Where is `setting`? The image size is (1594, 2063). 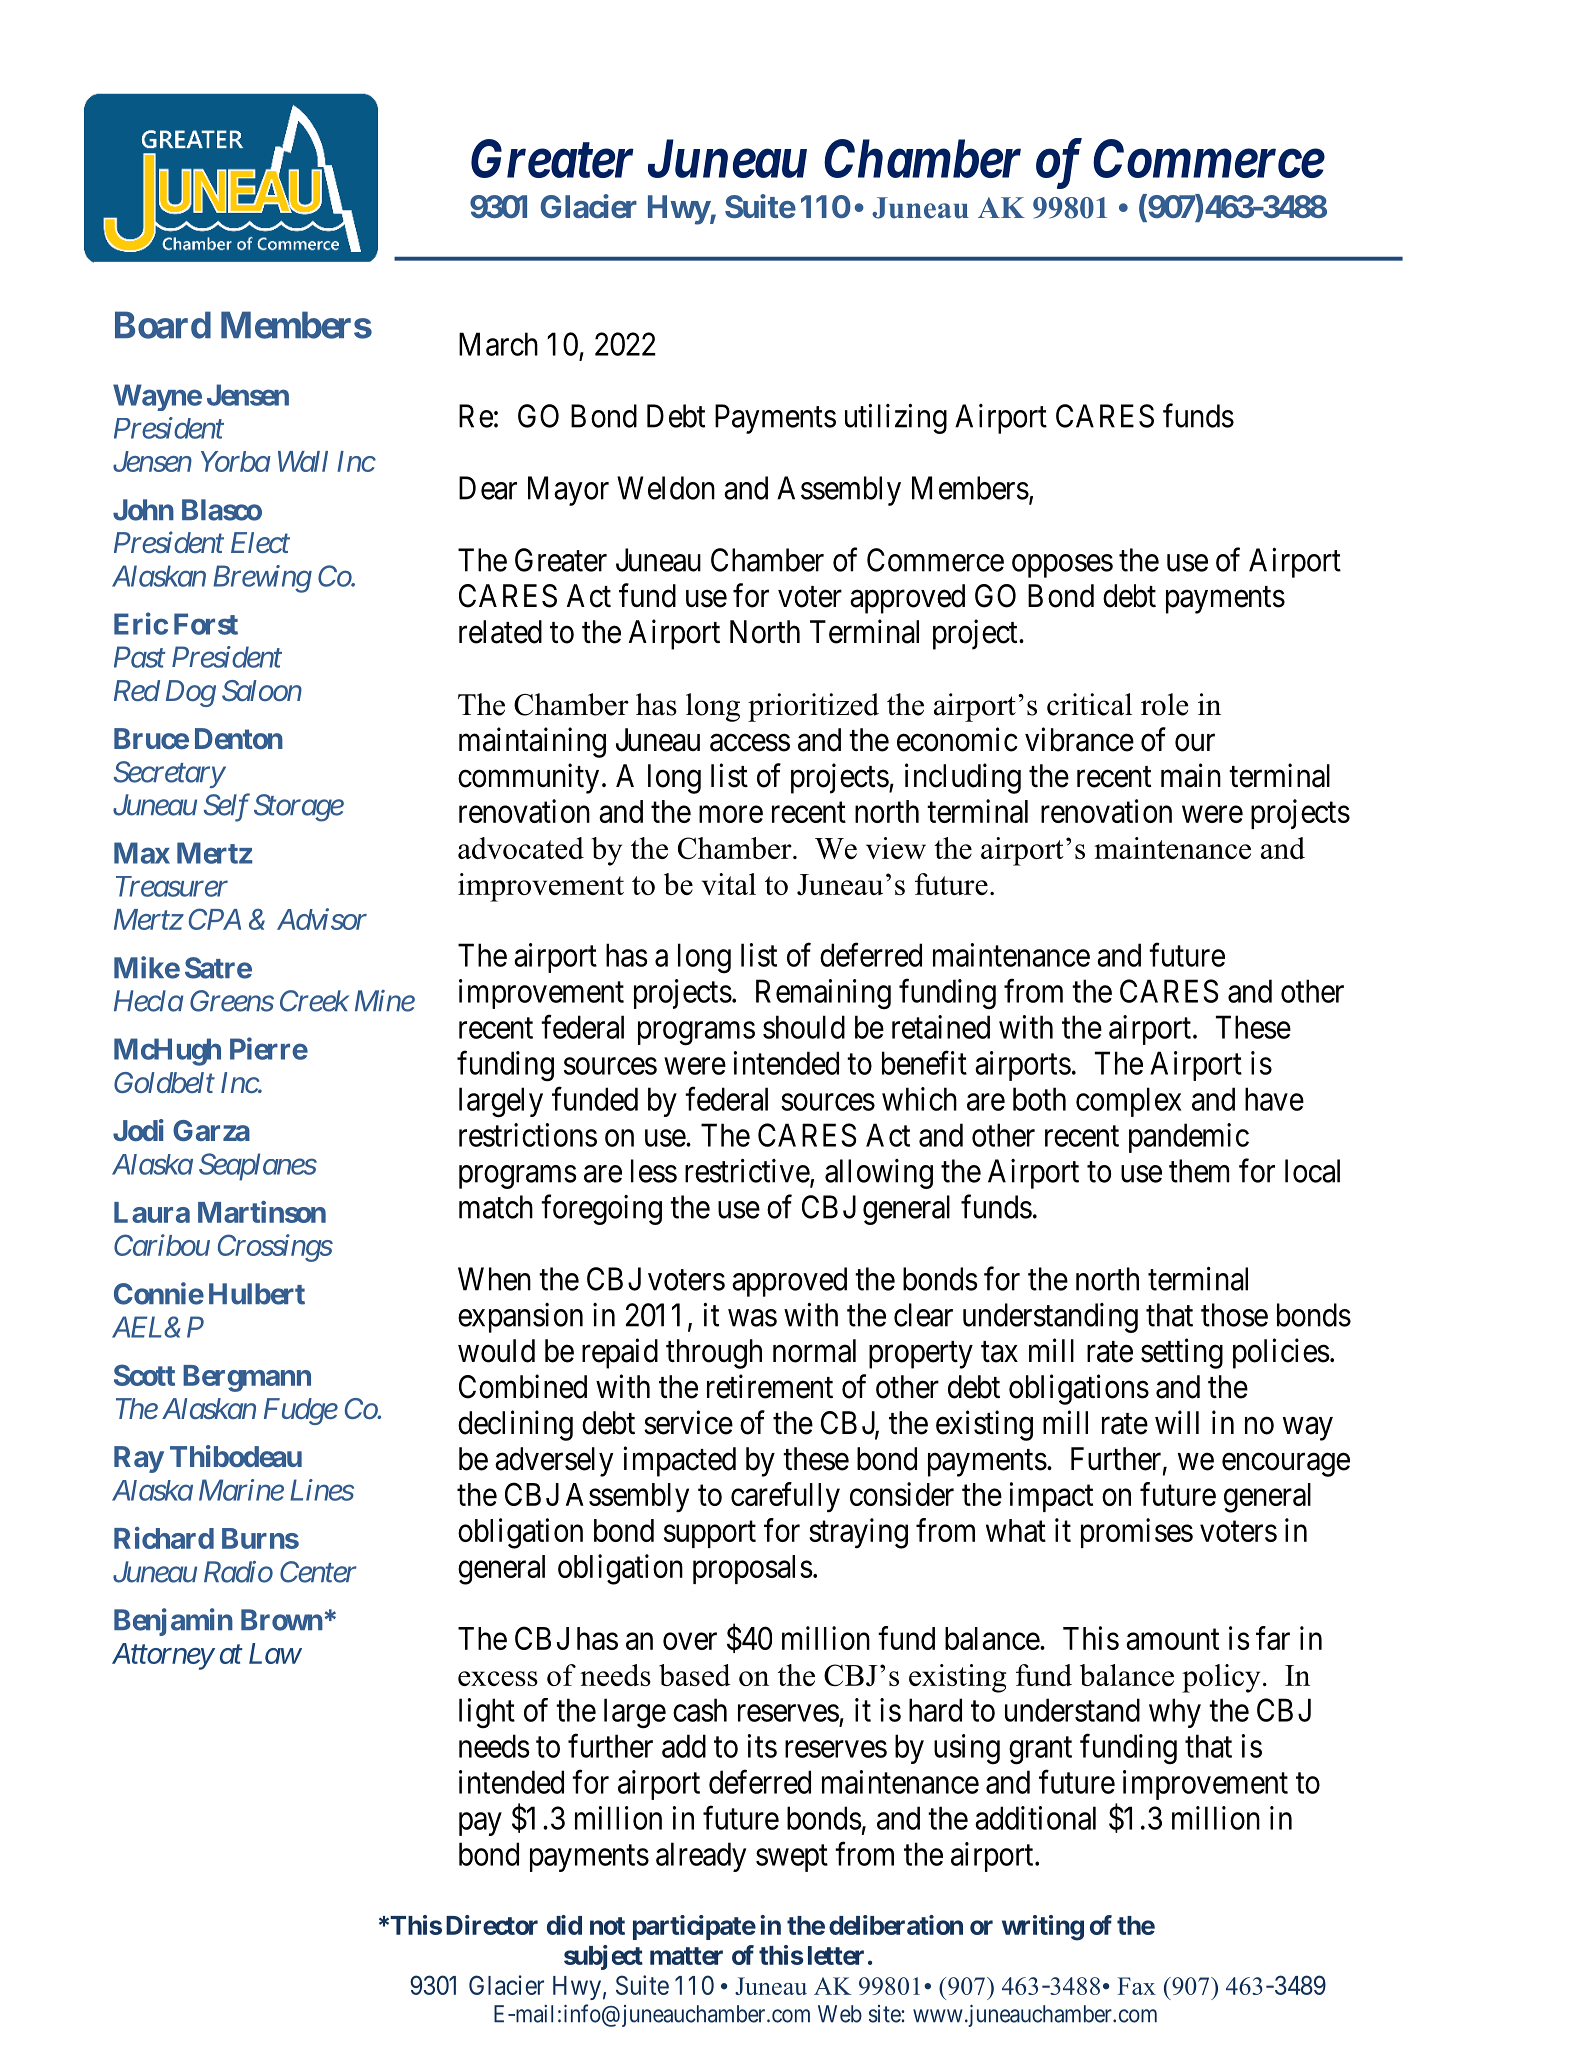
setting is located at coordinates (1182, 1353).
